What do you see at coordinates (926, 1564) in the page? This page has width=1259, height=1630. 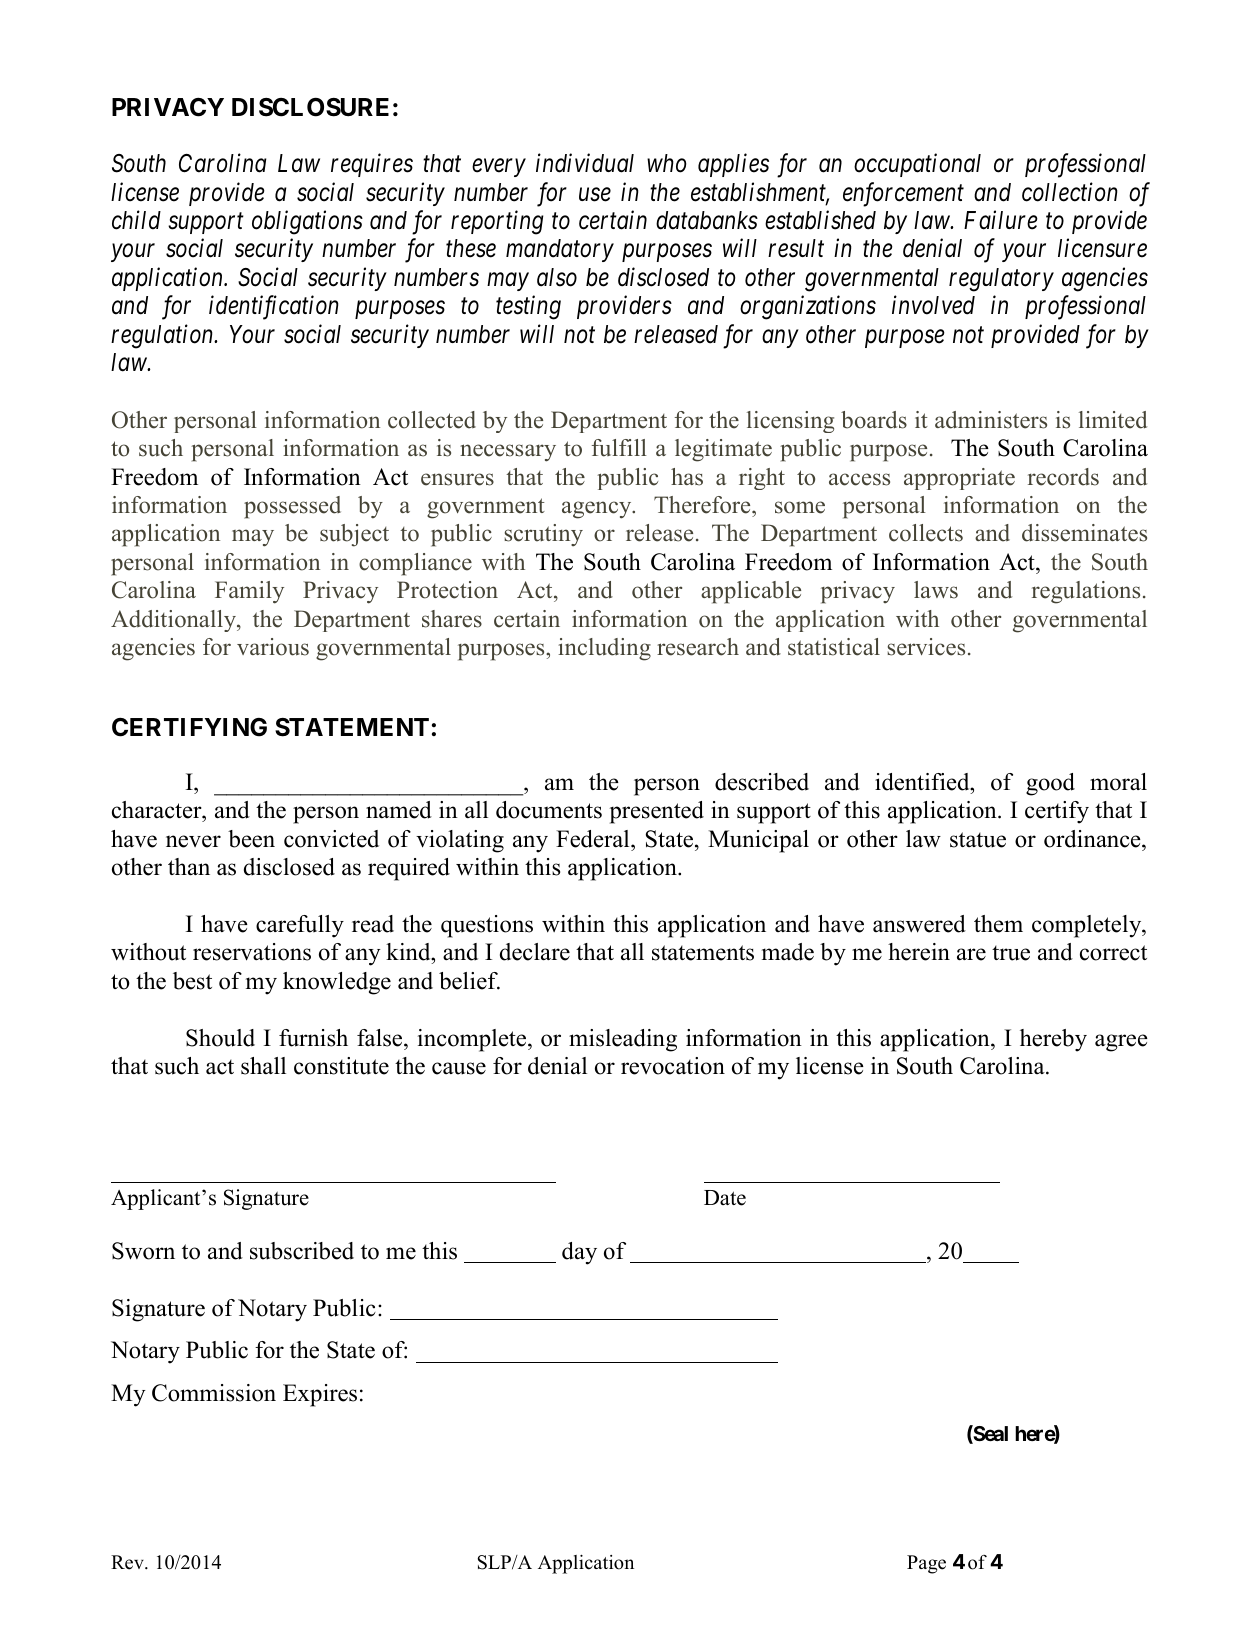 I see `Page` at bounding box center [926, 1564].
